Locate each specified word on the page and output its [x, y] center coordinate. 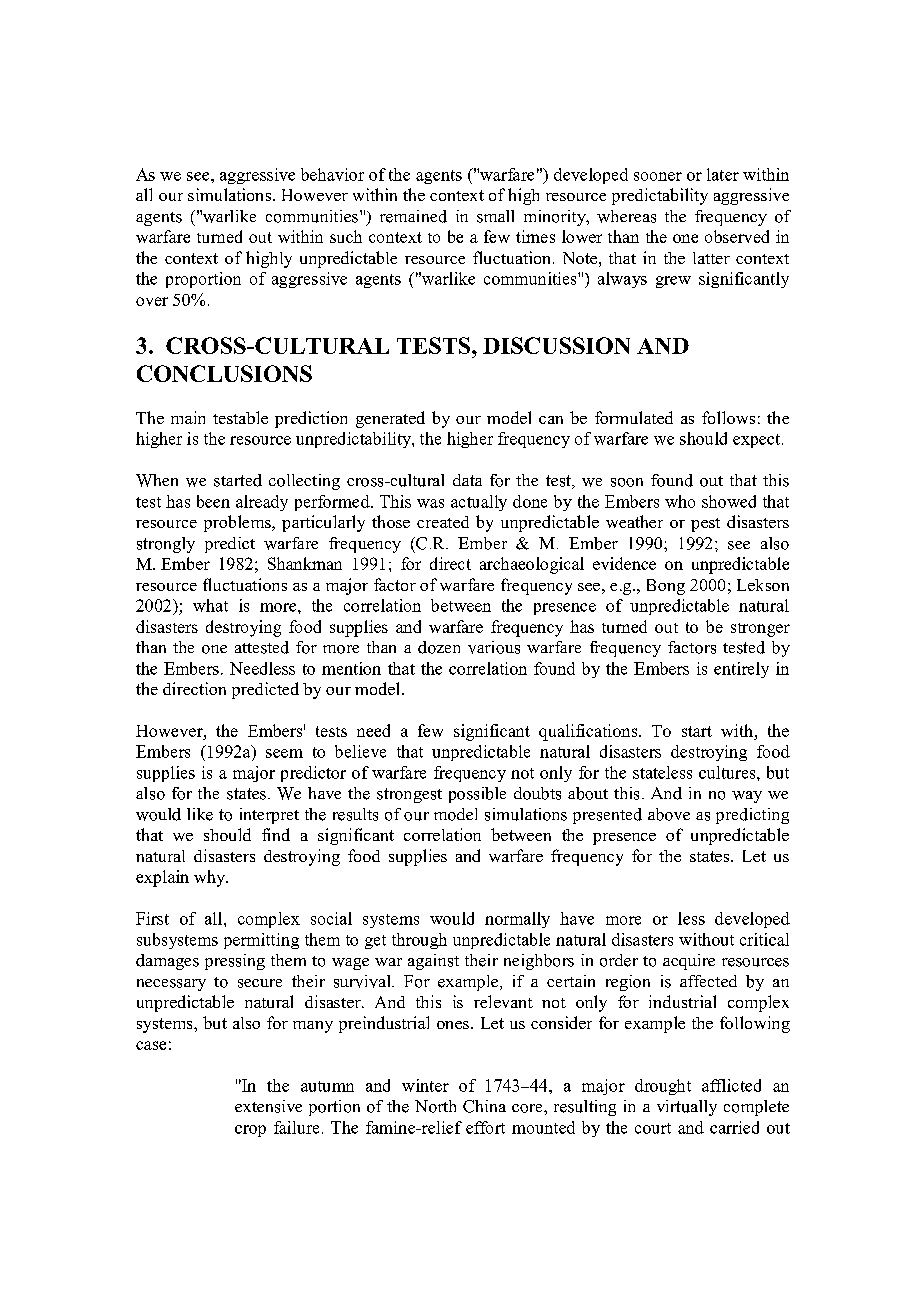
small [495, 216]
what [210, 605]
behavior [332, 174]
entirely [741, 670]
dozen [439, 647]
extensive [268, 1106]
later [723, 174]
